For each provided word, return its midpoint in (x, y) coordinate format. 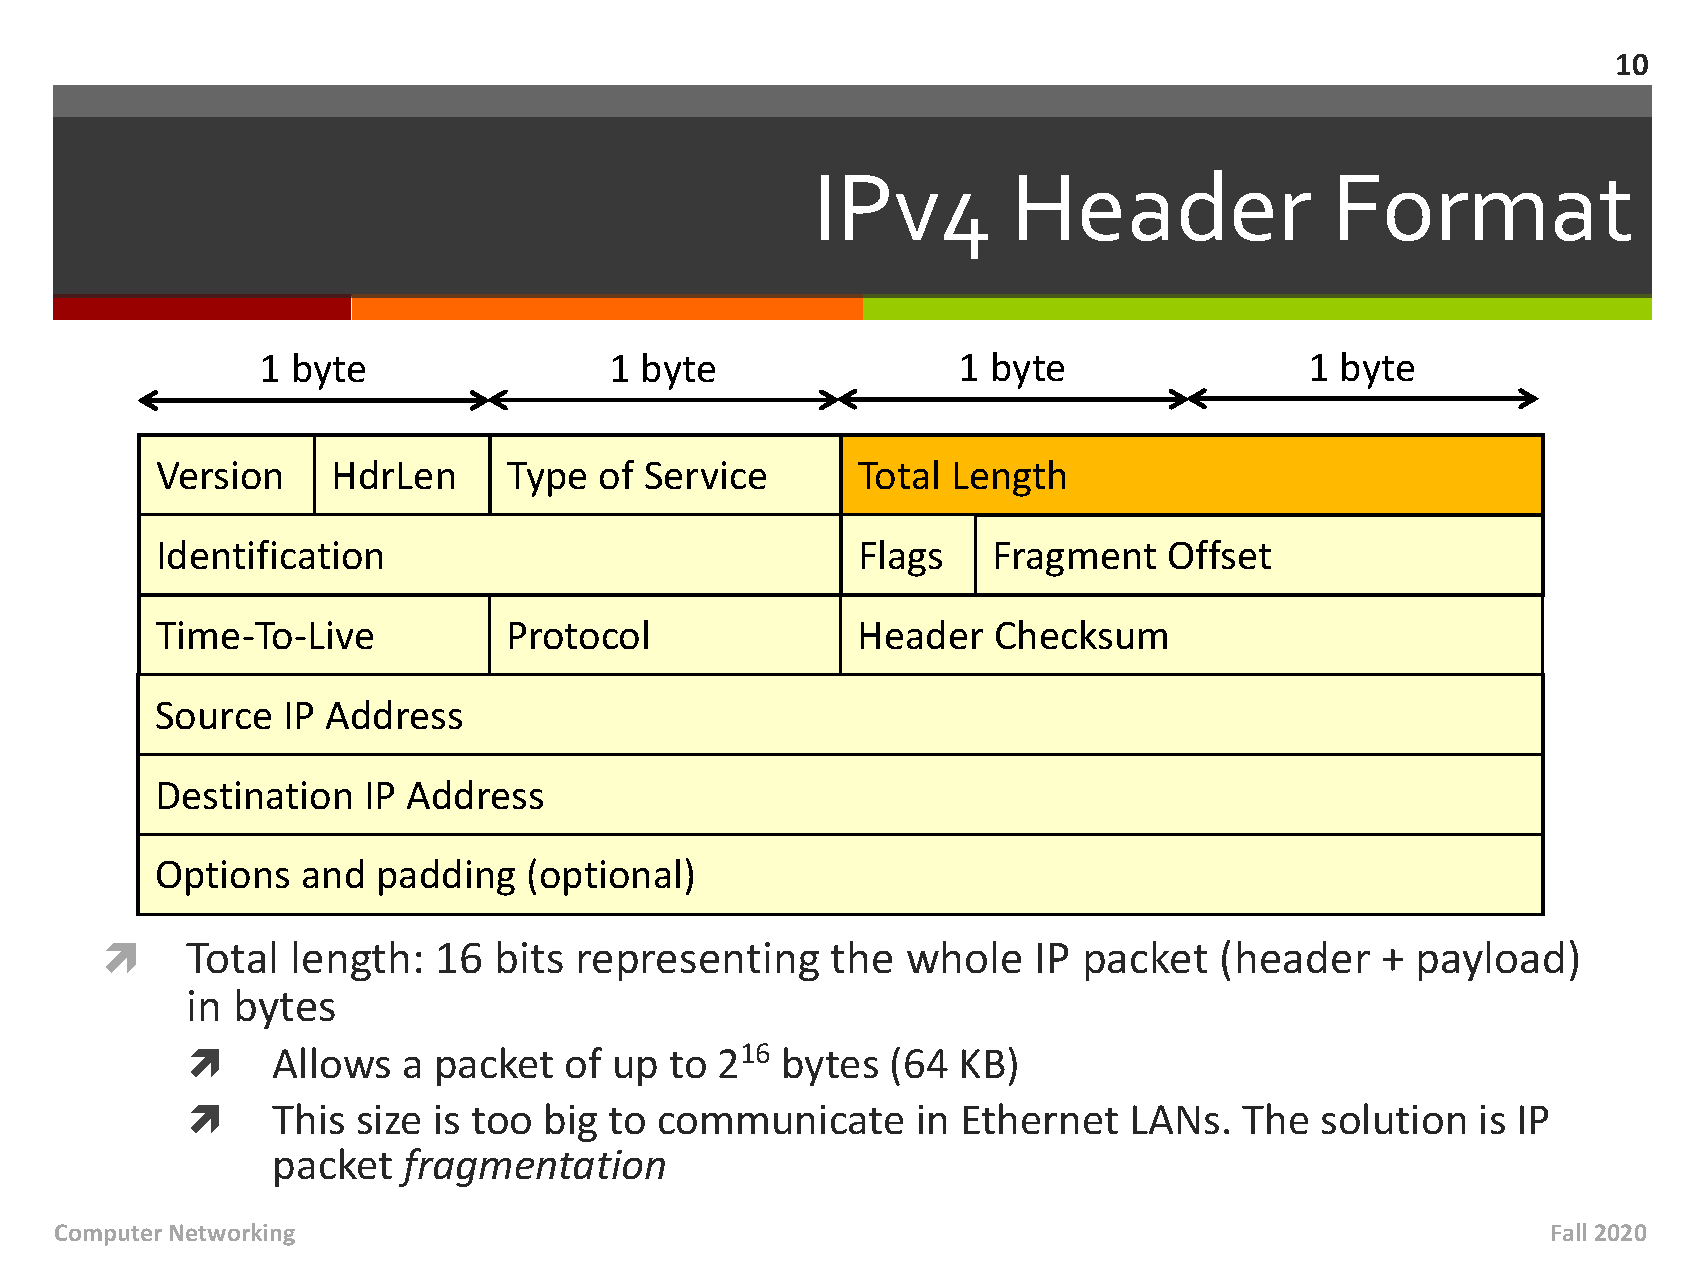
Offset (1220, 554)
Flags (902, 558)
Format (1485, 208)
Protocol (579, 634)
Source (213, 715)
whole (964, 957)
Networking (232, 1234)
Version (219, 475)
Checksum (1081, 634)
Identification (271, 554)
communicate (781, 1119)
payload (1491, 961)
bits (530, 957)
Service (705, 475)
